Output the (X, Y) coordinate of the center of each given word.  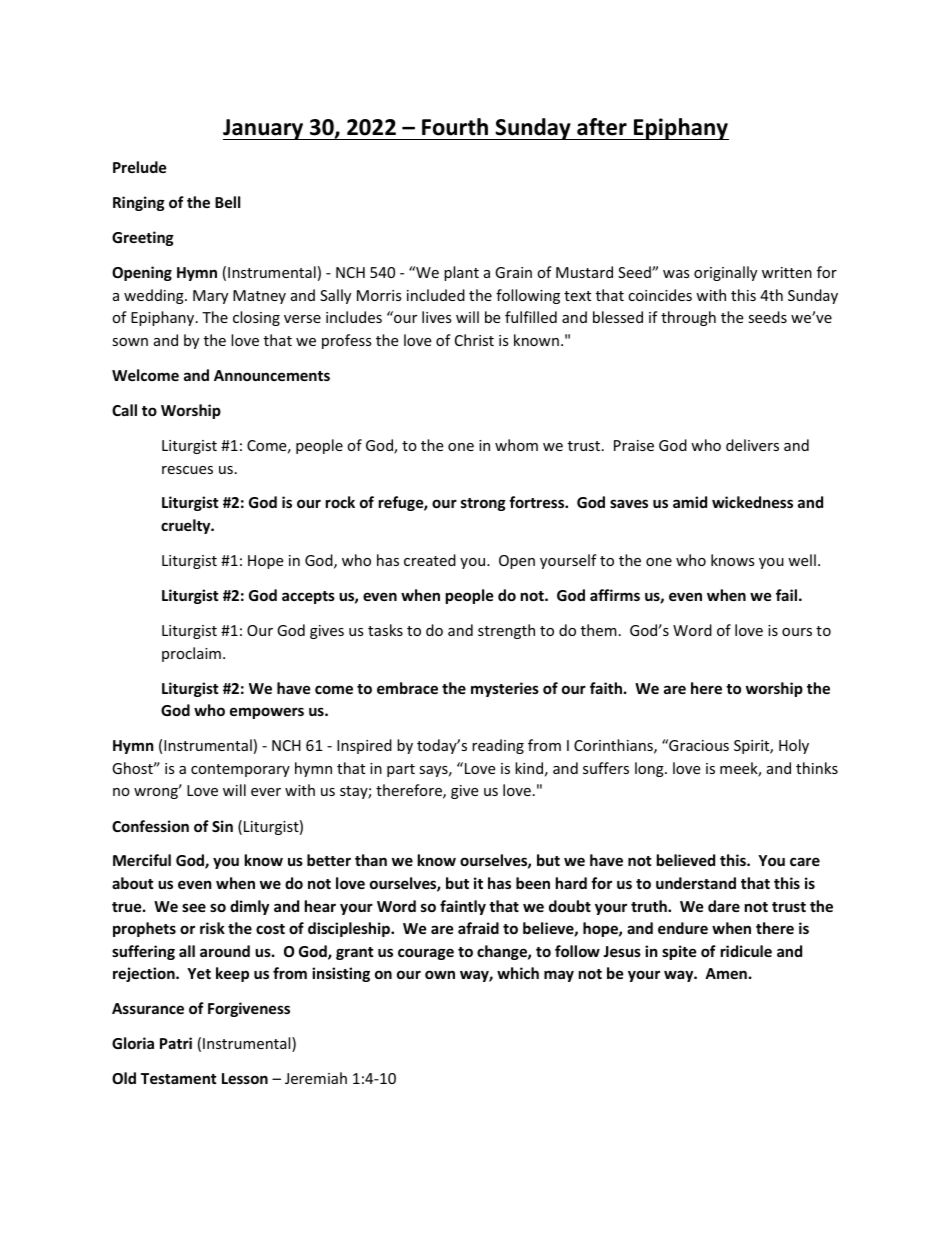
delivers (752, 445)
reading (498, 746)
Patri (176, 1043)
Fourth (455, 127)
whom (516, 445)
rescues (187, 470)
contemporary (240, 770)
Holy (794, 746)
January (264, 129)
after (602, 127)
